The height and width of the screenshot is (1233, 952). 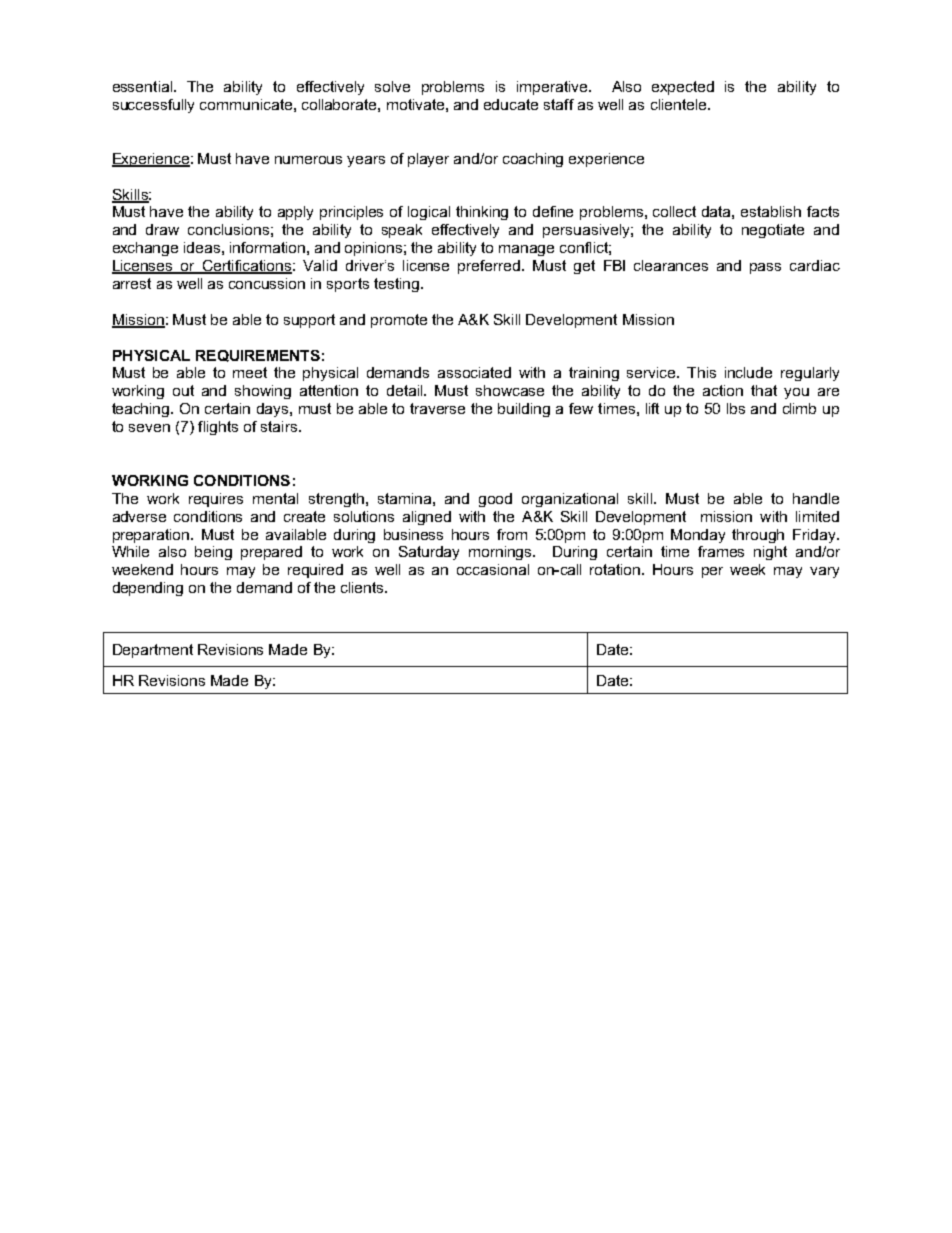 What do you see at coordinates (748, 372) in the screenshot?
I see `include` at bounding box center [748, 372].
